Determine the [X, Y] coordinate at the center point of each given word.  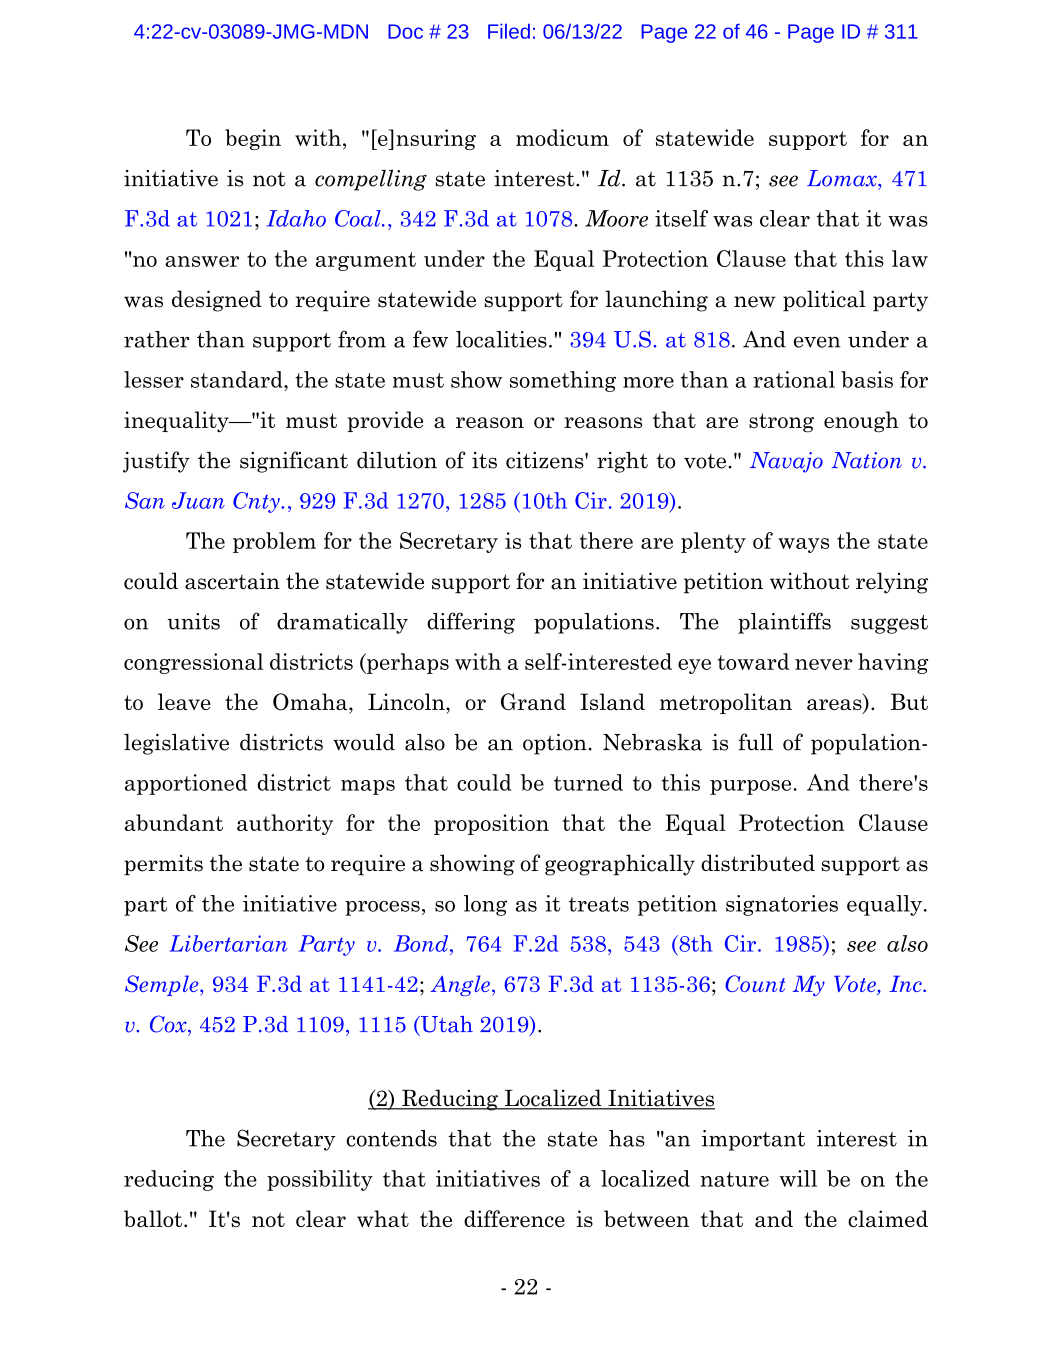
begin [253, 139]
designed [217, 301]
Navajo [786, 462]
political [824, 301]
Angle [460, 985]
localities [501, 339]
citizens [546, 460]
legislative [176, 744]
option [555, 744]
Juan [198, 500]
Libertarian [228, 943]
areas [835, 706]
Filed [509, 31]
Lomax [843, 178]
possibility [320, 1180]
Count [755, 983]
